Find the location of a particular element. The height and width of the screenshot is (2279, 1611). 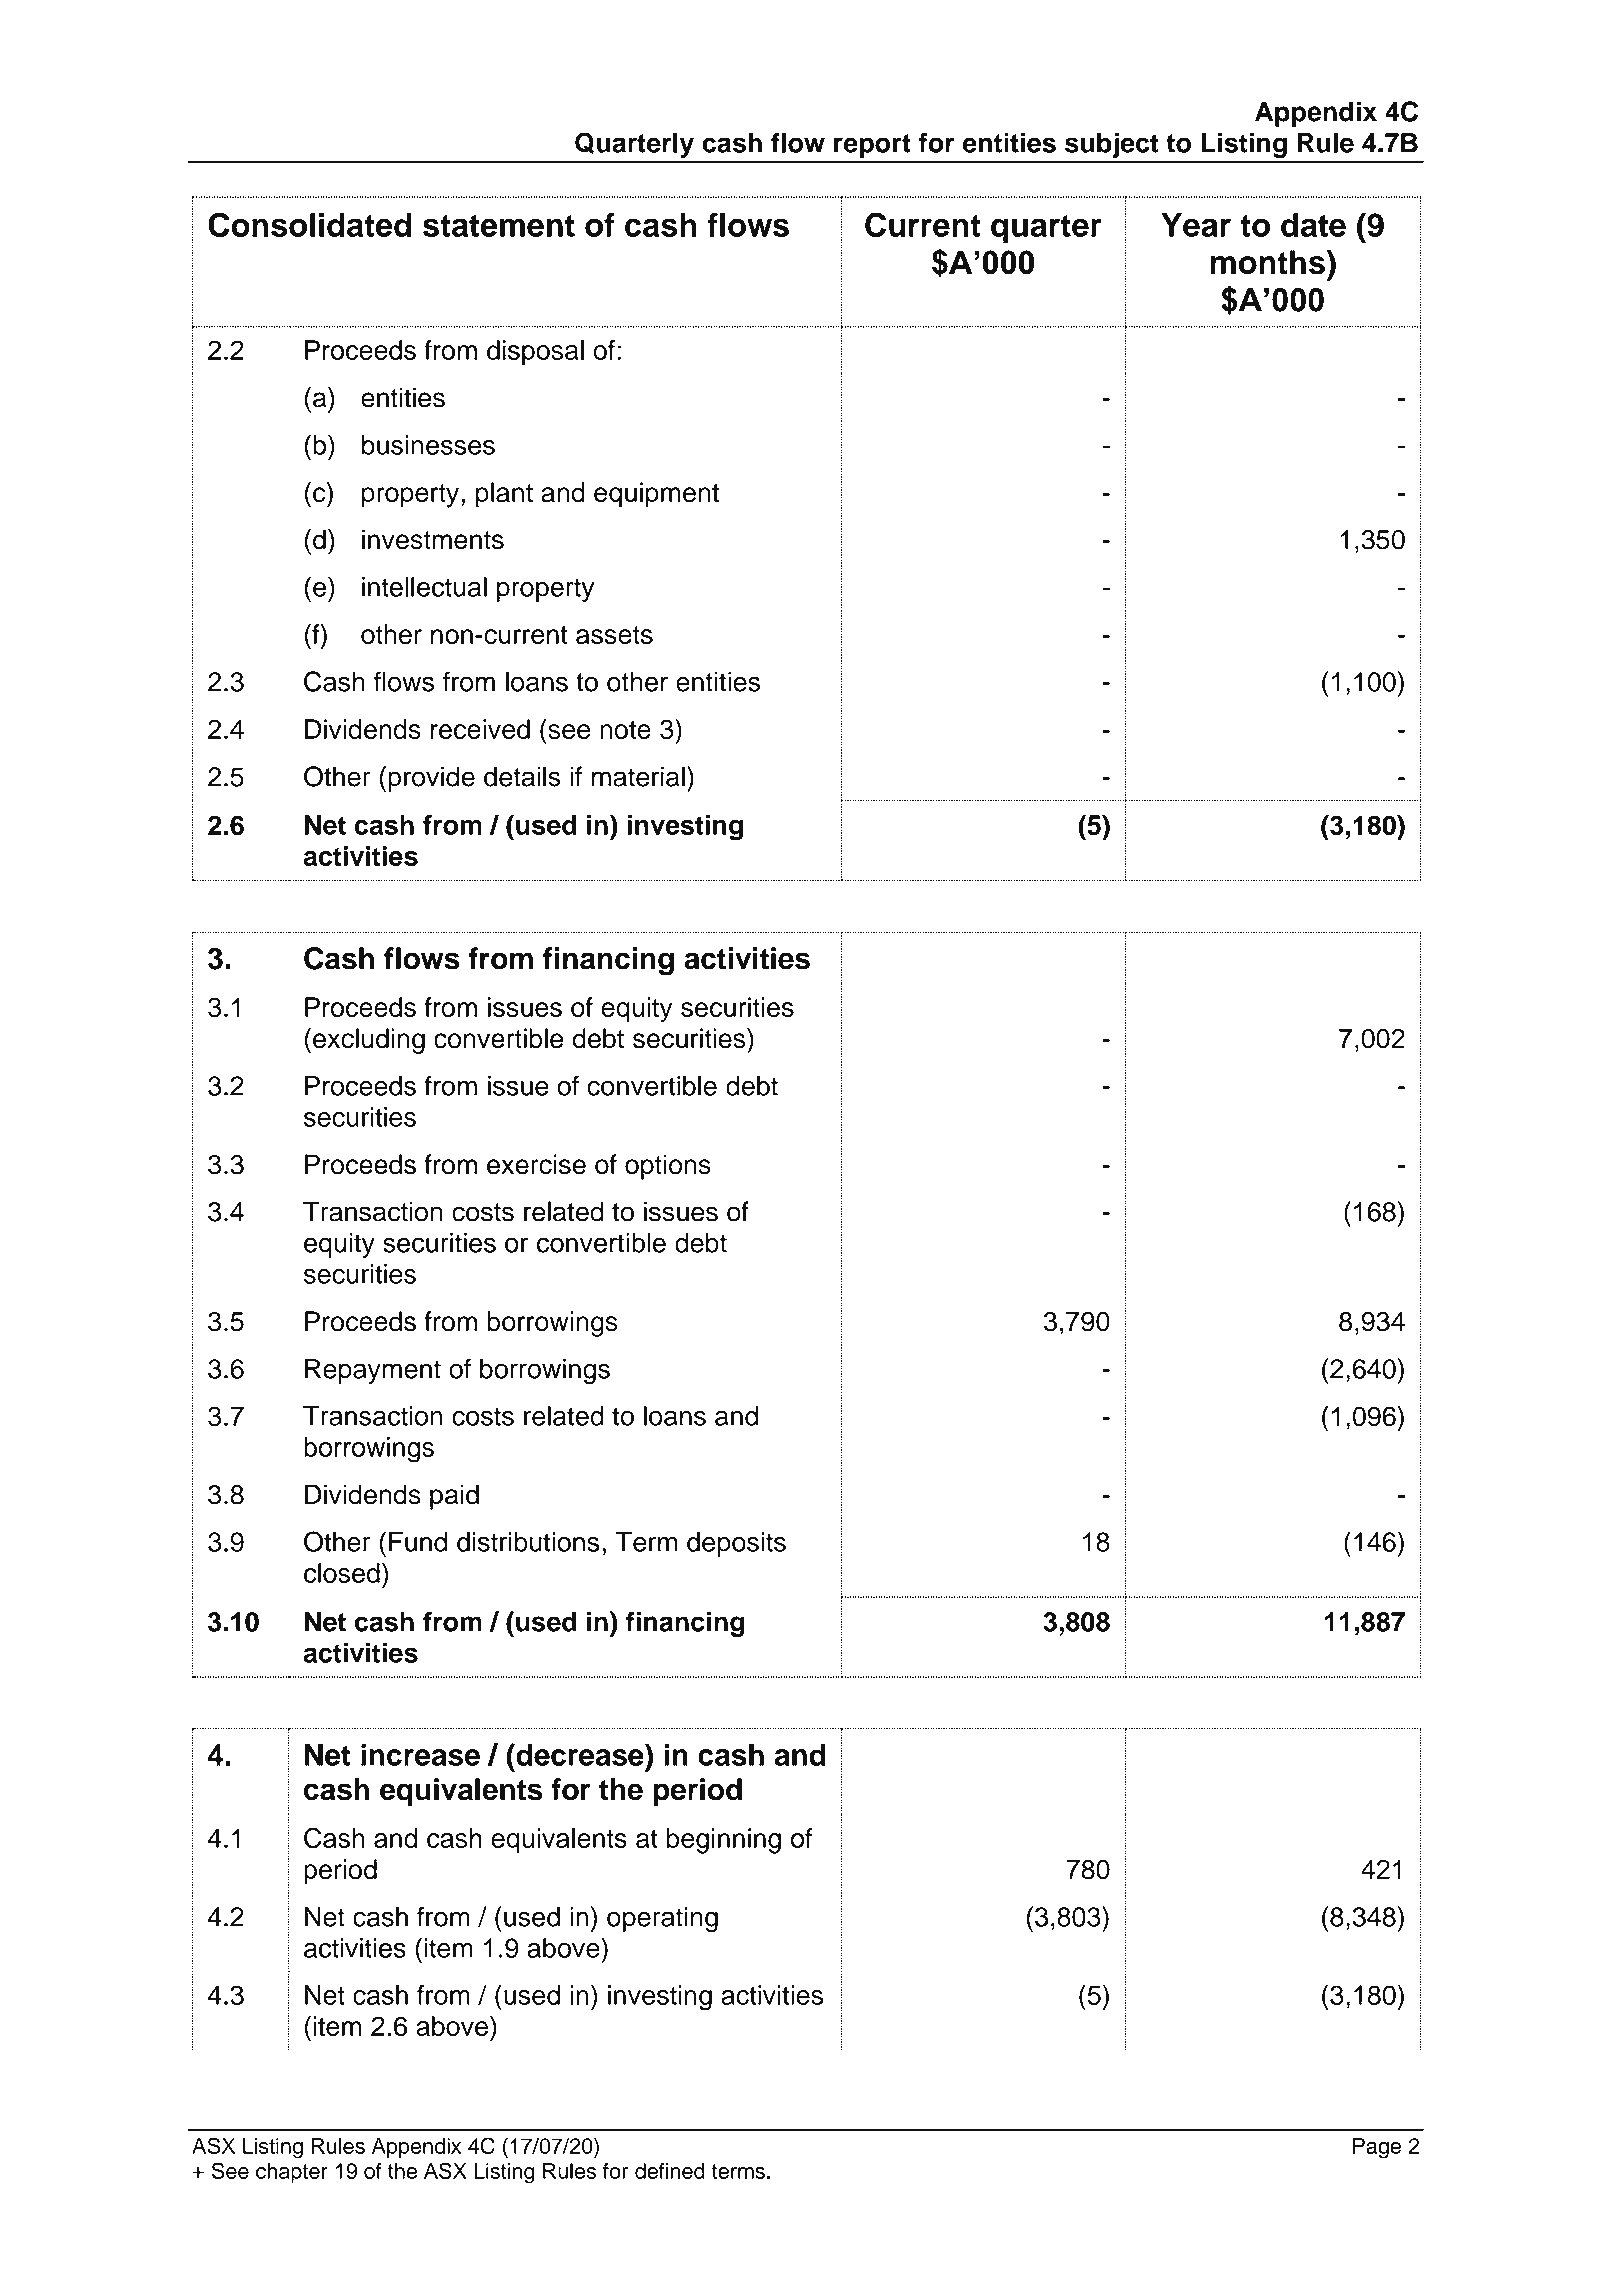

Year is located at coordinates (1196, 225).
